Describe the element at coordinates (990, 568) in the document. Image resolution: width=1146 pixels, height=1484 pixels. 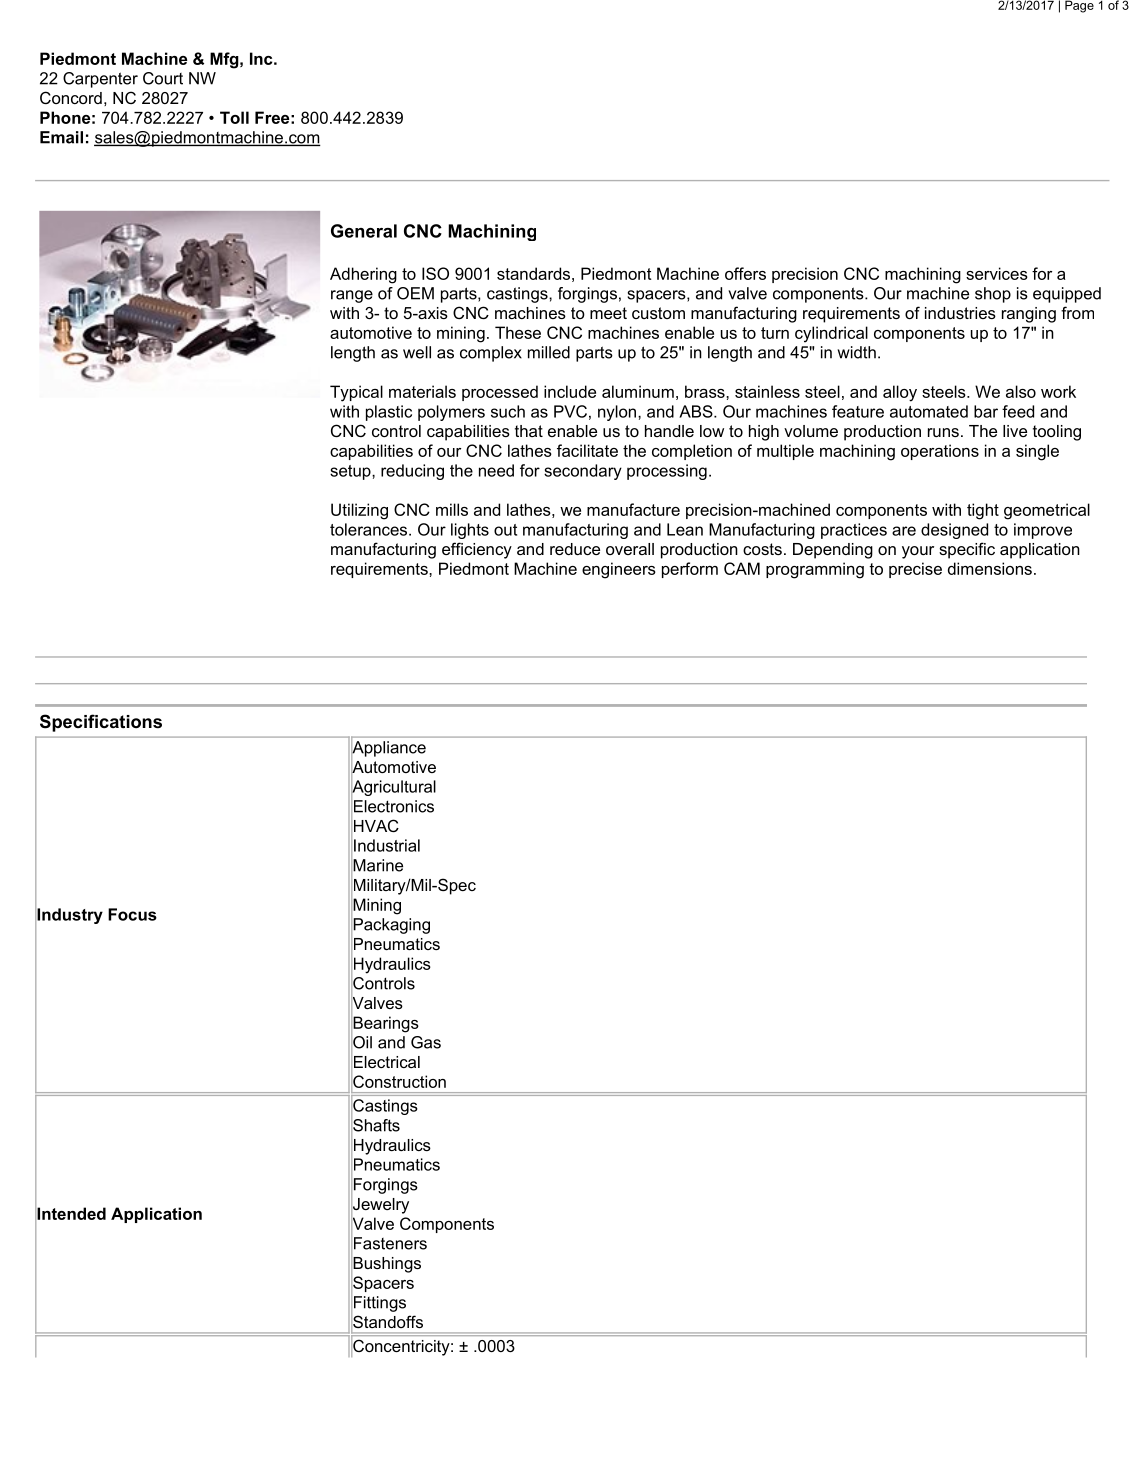
I see `dimensions` at that location.
